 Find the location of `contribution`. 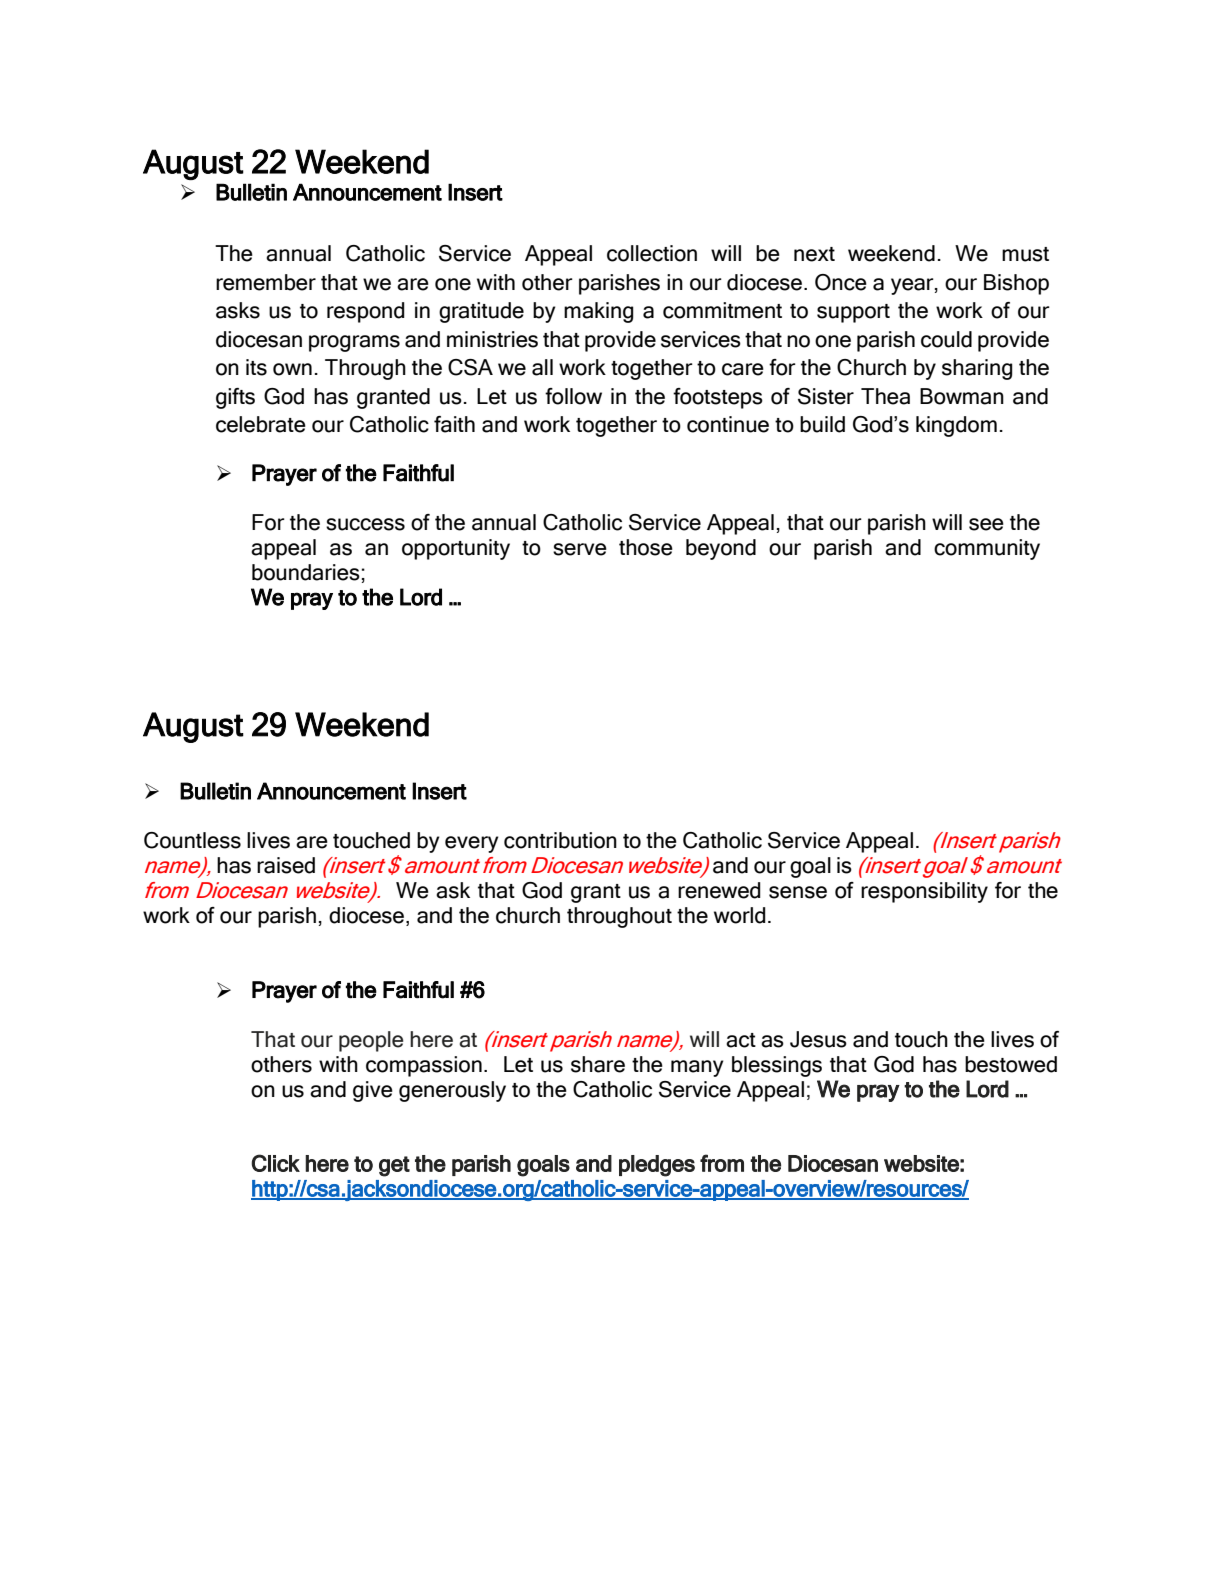

contribution is located at coordinates (560, 840).
